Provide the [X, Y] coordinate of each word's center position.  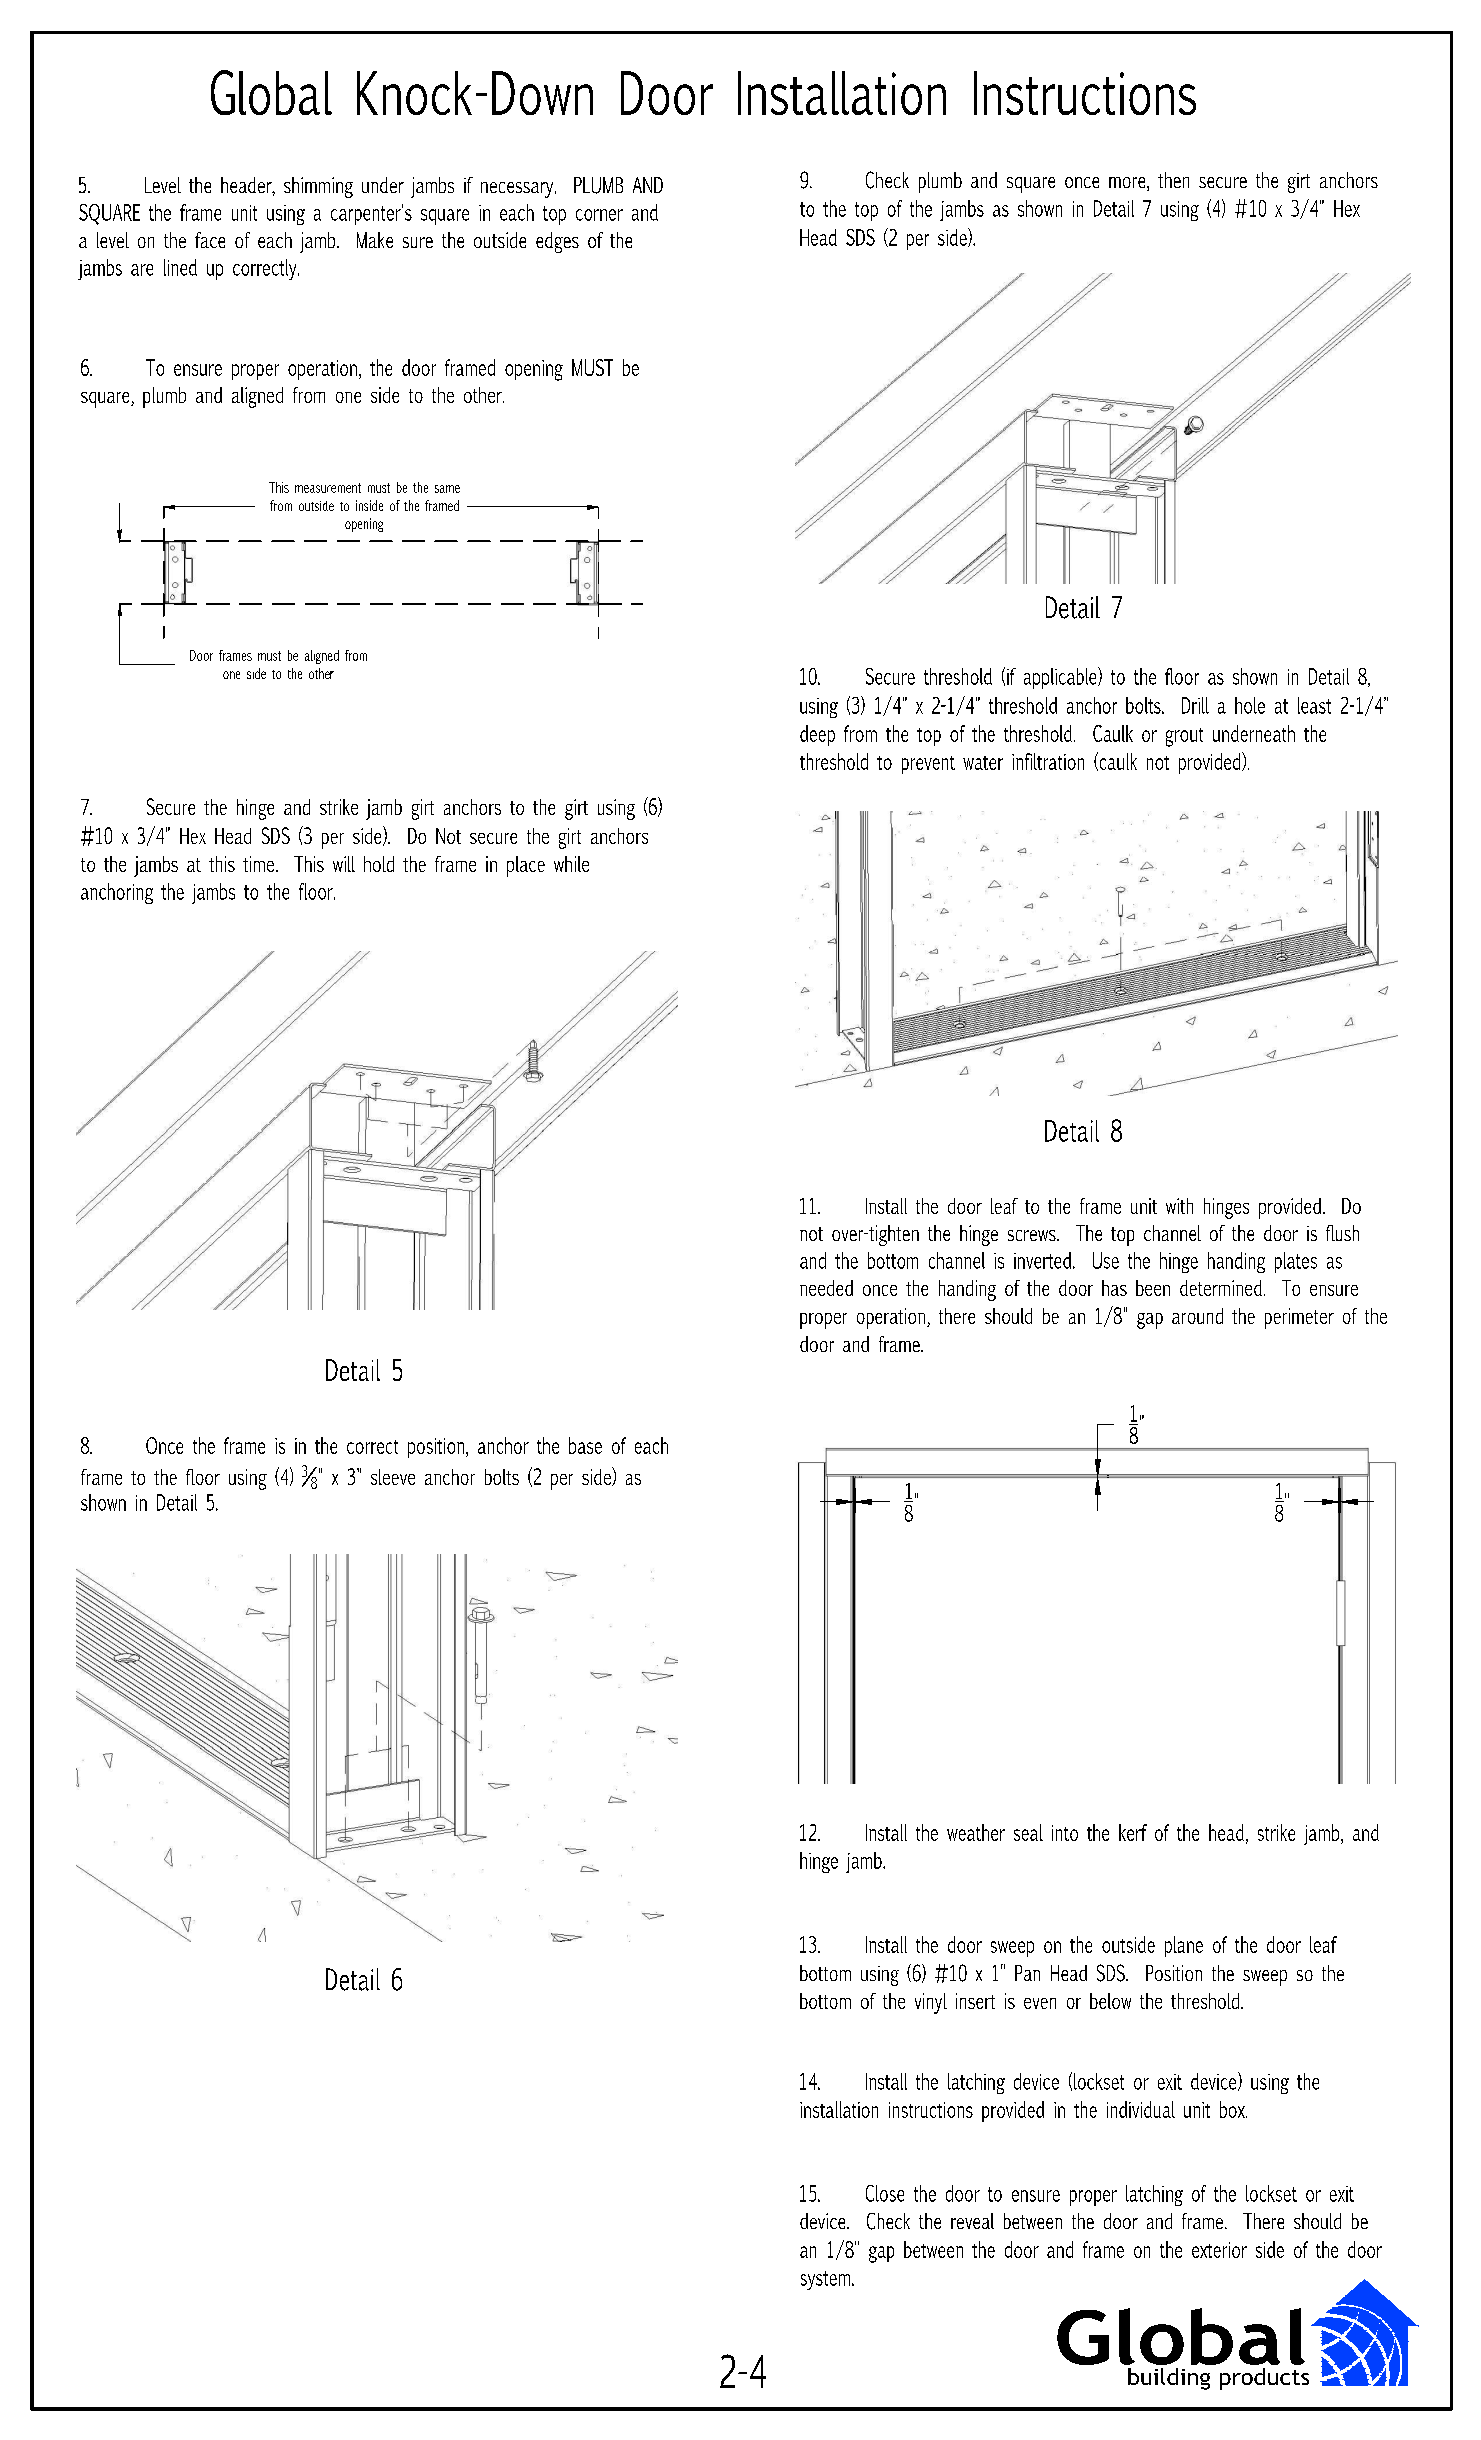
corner [599, 215]
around [1197, 1316]
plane [1184, 1946]
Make [375, 240]
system [825, 2280]
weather [976, 1832]
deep [817, 735]
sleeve [393, 1477]
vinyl [931, 2003]
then [1173, 180]
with [1179, 1206]
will [344, 864]
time [260, 864]
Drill [1195, 705]
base [585, 1445]
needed [826, 1288]
